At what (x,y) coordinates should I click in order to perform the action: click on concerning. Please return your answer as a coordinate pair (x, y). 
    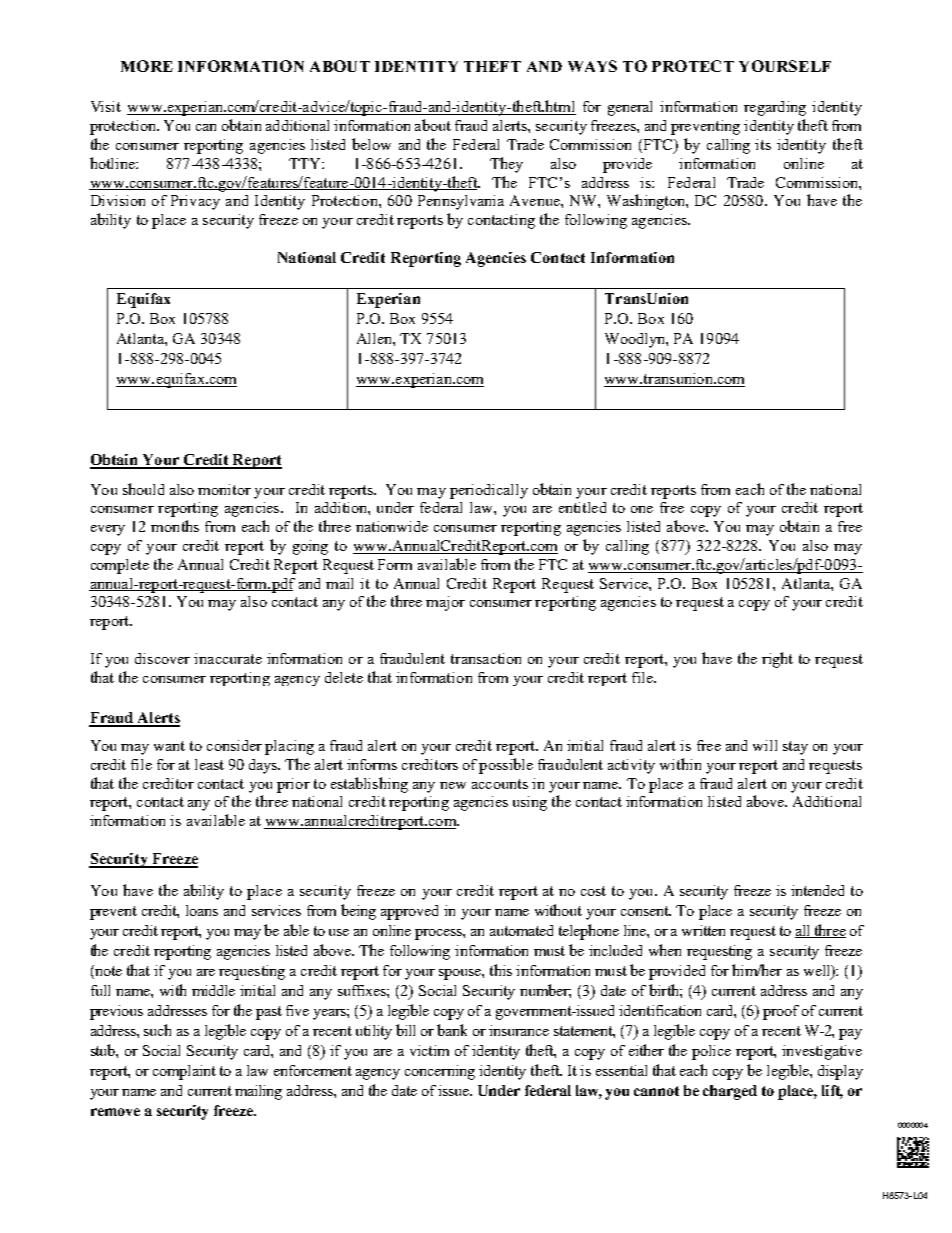
    Looking at the image, I should click on (440, 1072).
